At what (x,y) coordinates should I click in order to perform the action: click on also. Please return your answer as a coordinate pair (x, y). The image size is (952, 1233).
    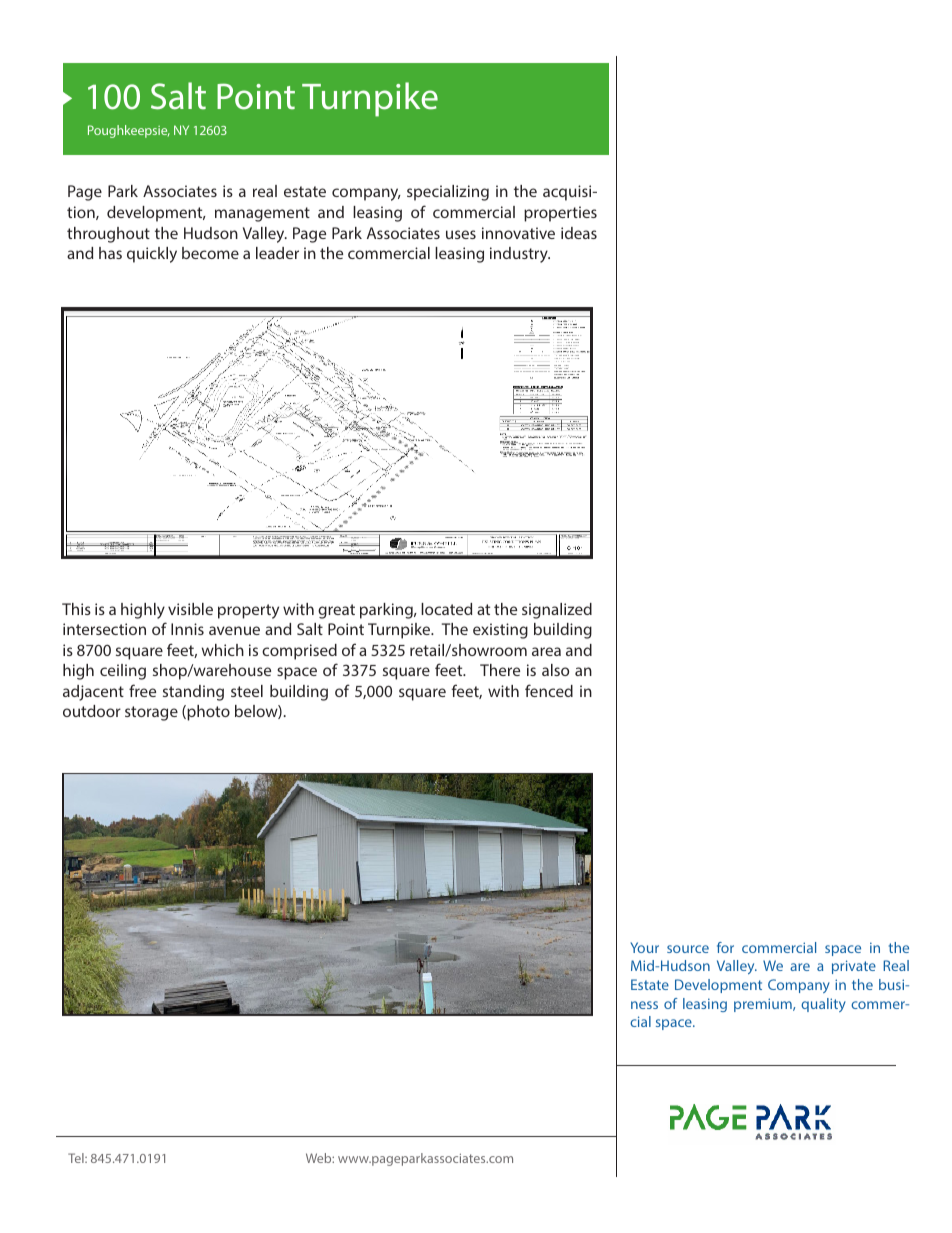
    Looking at the image, I should click on (555, 670).
